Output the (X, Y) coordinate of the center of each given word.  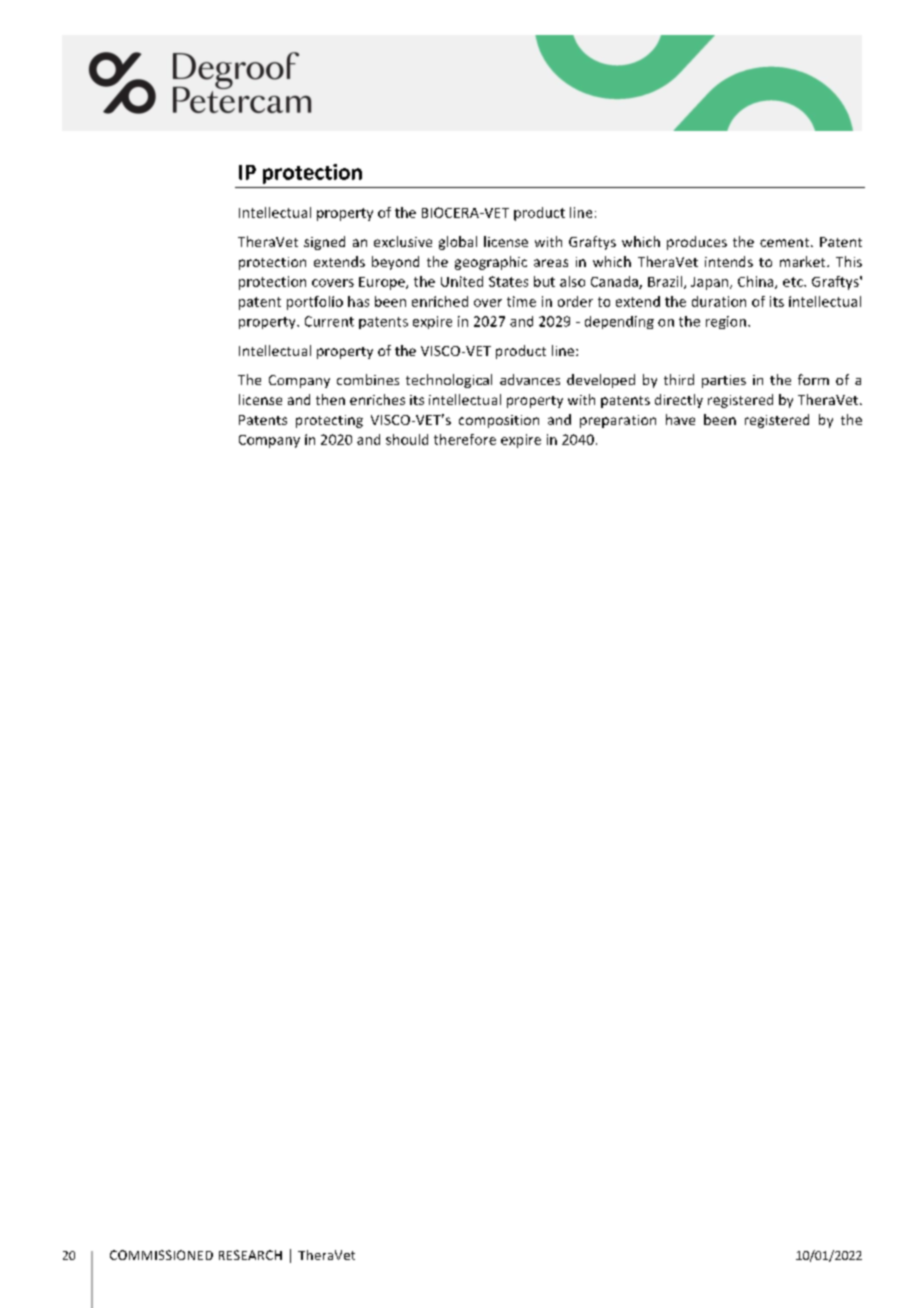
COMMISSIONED (161, 1255)
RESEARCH (250, 1255)
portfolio (315, 303)
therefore (465, 439)
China (757, 282)
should (407, 439)
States (508, 281)
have (680, 419)
